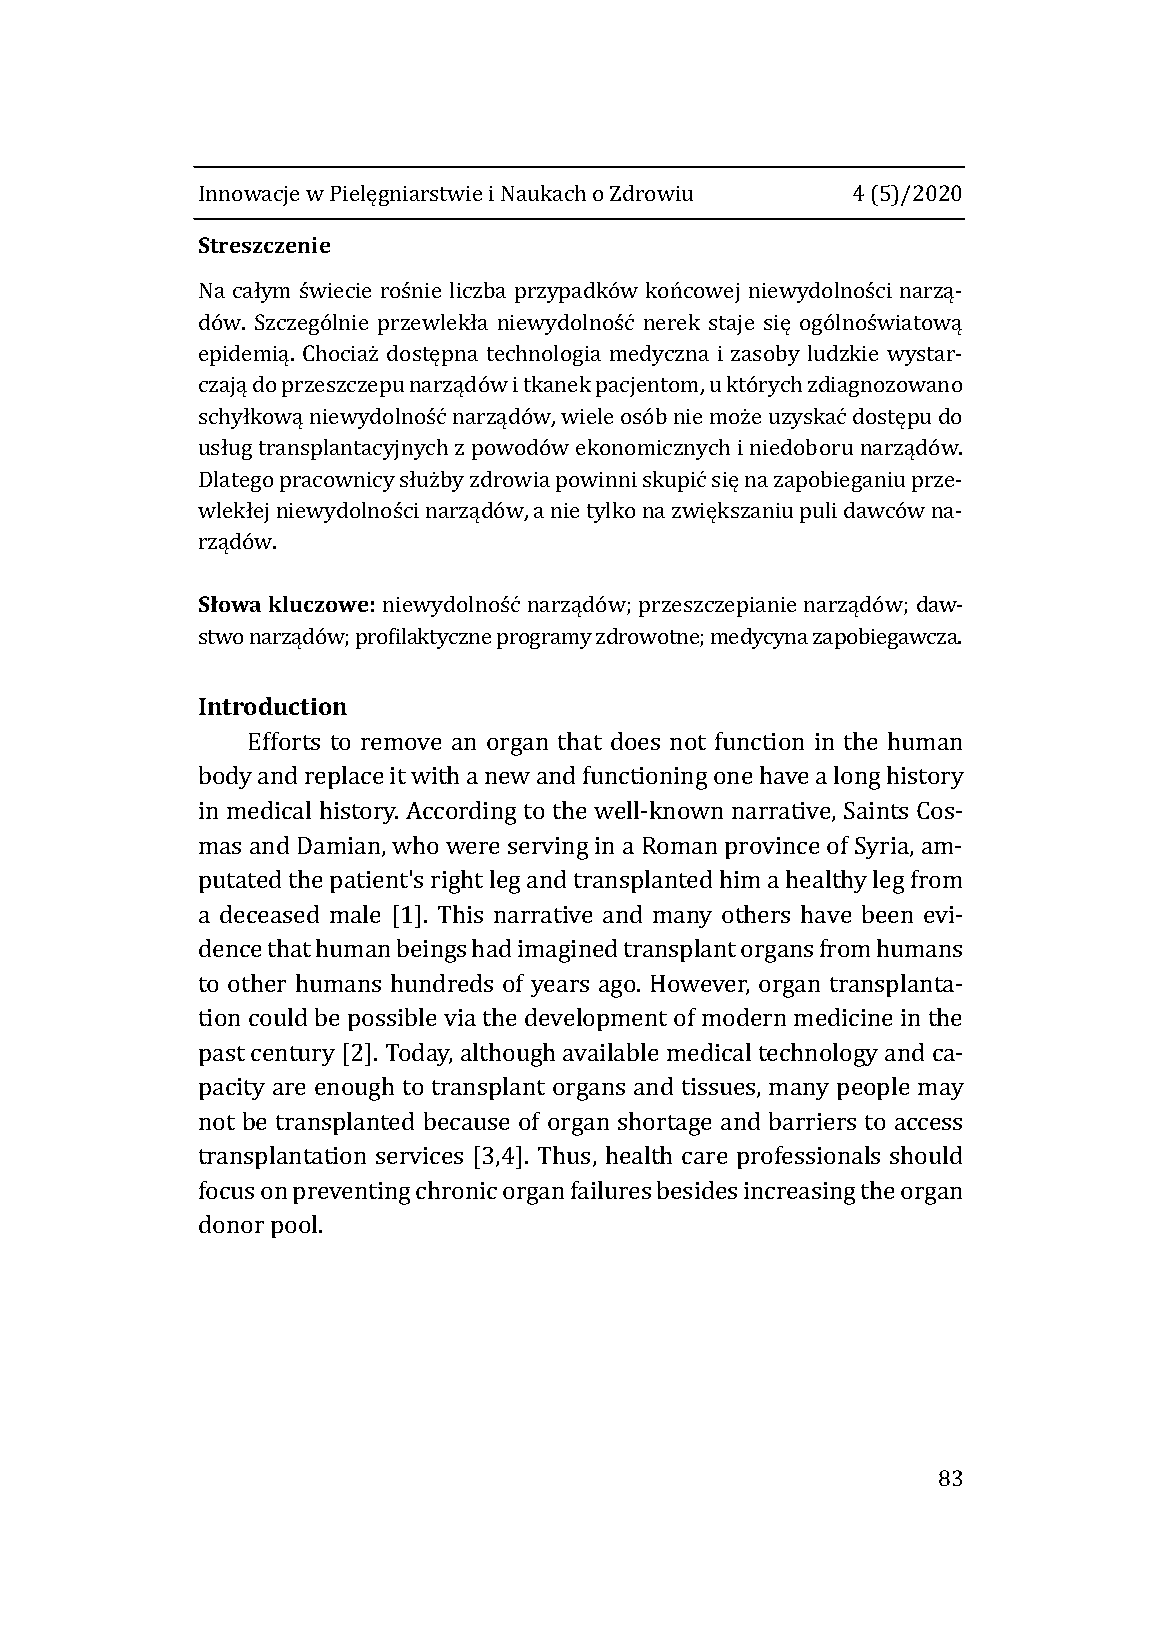  What do you see at coordinates (818, 512) in the screenshot?
I see `puli` at bounding box center [818, 512].
